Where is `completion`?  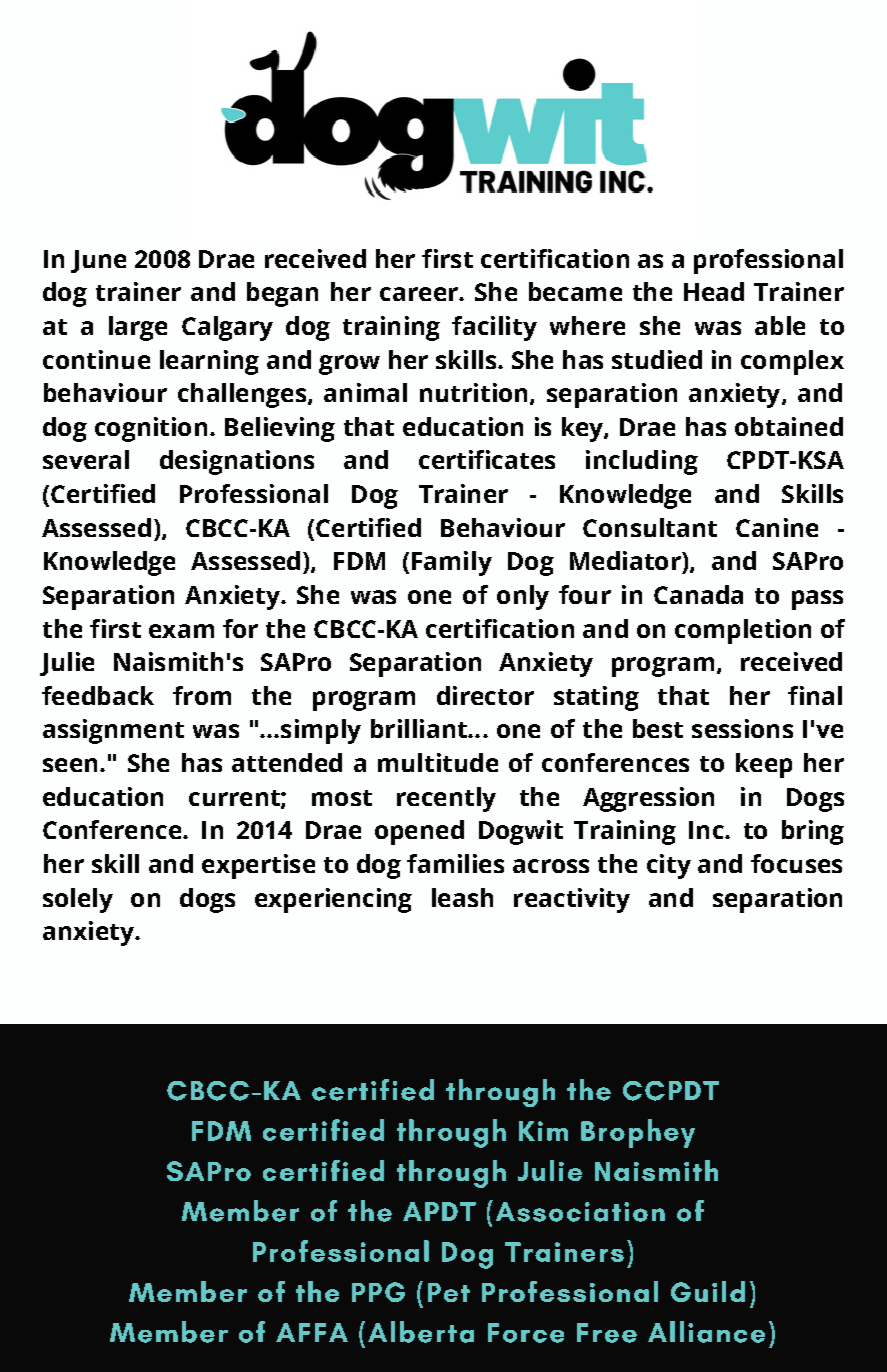 completion is located at coordinates (743, 631).
